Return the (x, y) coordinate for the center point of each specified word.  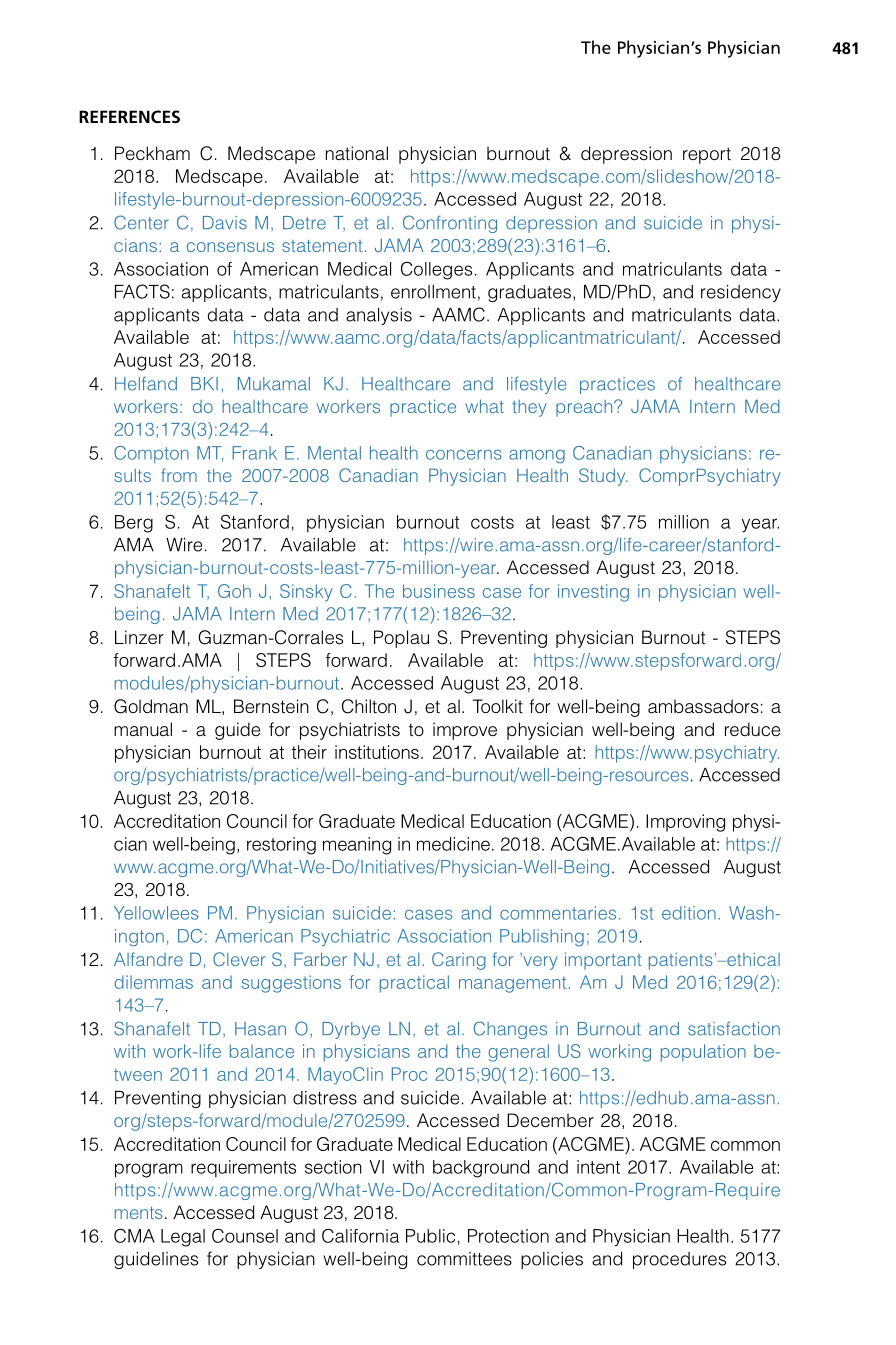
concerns (463, 454)
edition (689, 913)
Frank (254, 453)
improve (465, 731)
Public (430, 1236)
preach (585, 408)
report (707, 155)
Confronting (450, 224)
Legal (183, 1238)
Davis (225, 223)
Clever (239, 959)
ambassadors (703, 706)
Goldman (151, 706)
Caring (459, 961)
